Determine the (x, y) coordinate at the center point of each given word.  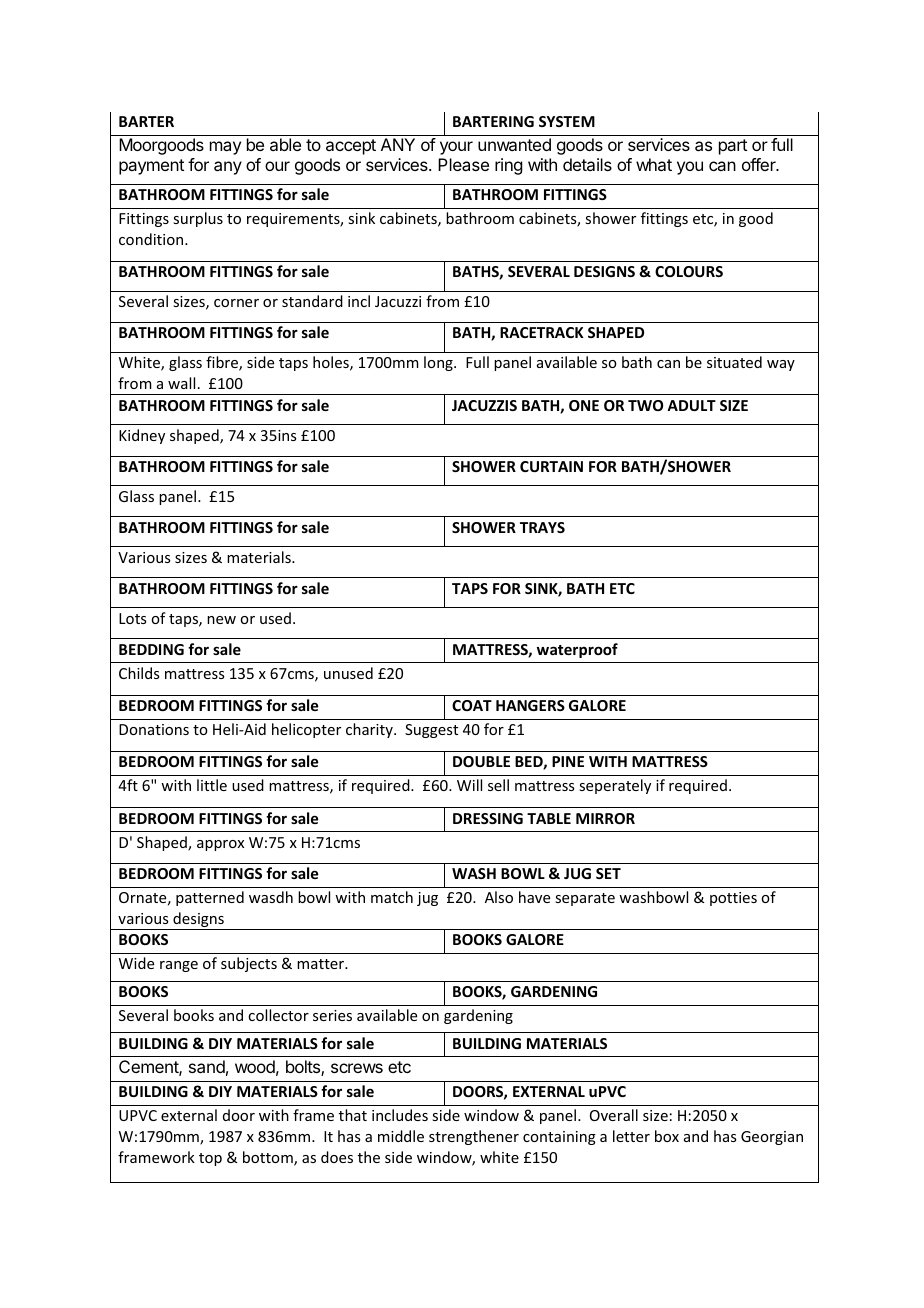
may (225, 148)
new (221, 620)
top (210, 1159)
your (456, 148)
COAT (472, 705)
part (733, 147)
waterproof (577, 650)
